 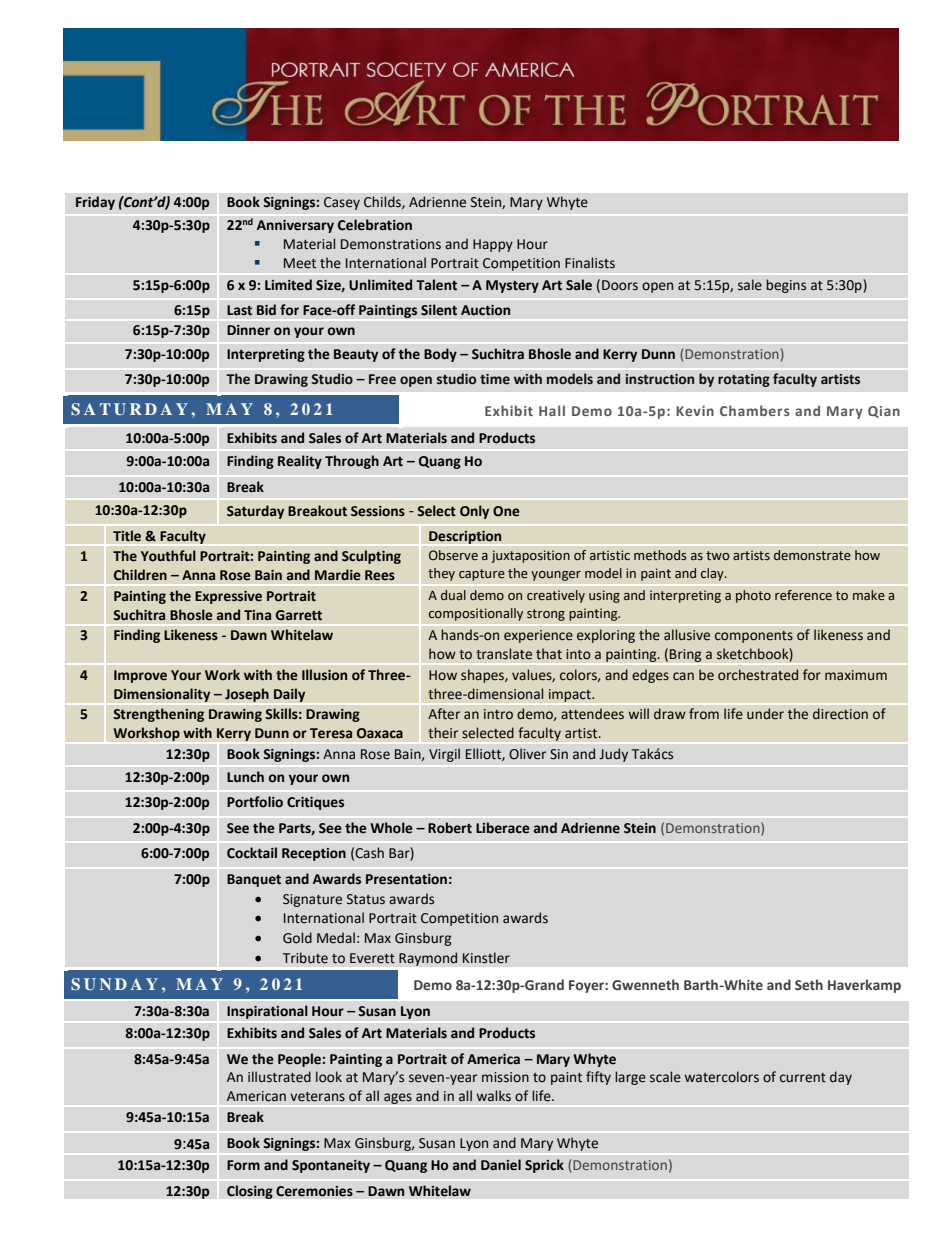 I want to click on intro, so click(x=498, y=714).
